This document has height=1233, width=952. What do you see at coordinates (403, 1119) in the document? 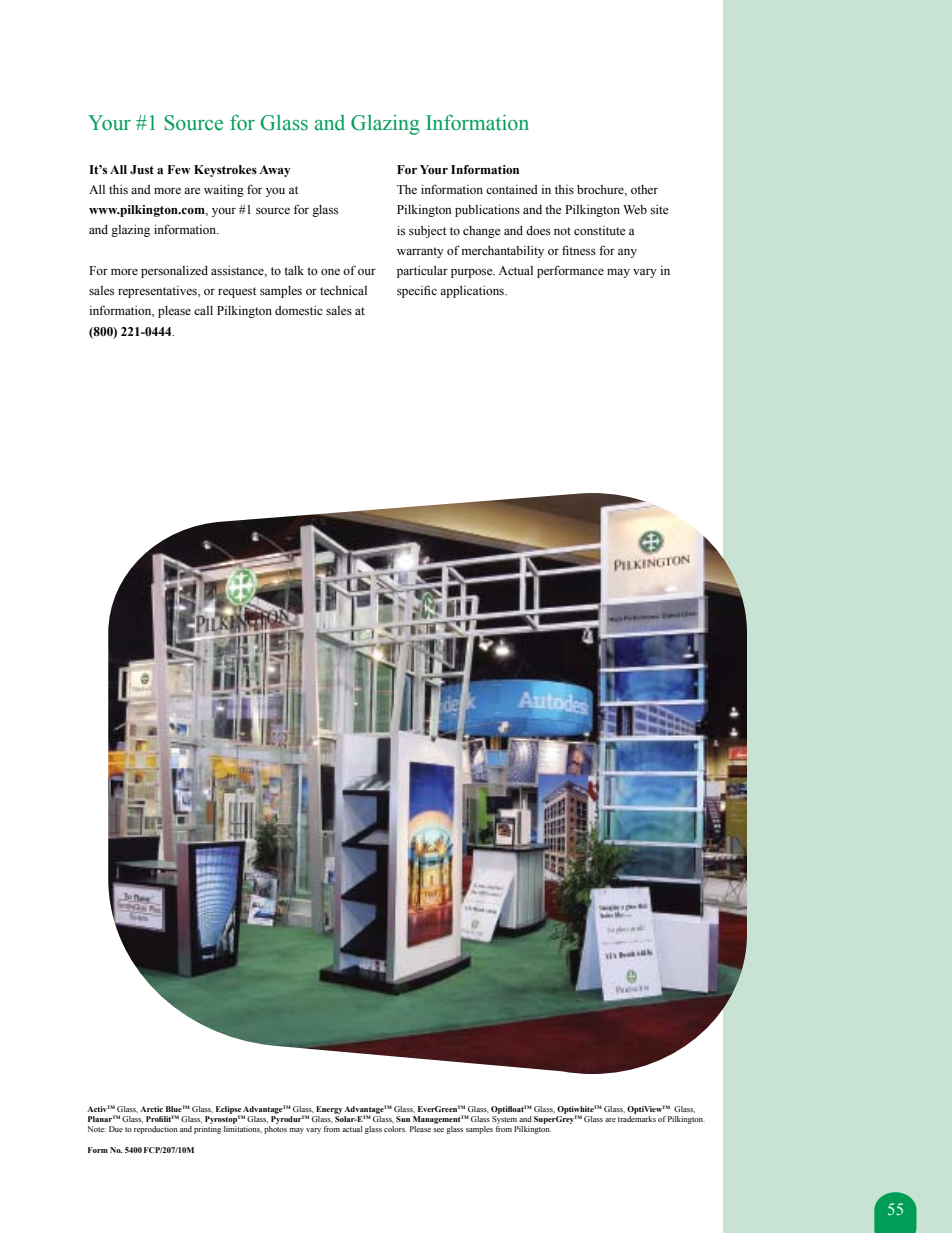
I see `Sun` at bounding box center [403, 1119].
